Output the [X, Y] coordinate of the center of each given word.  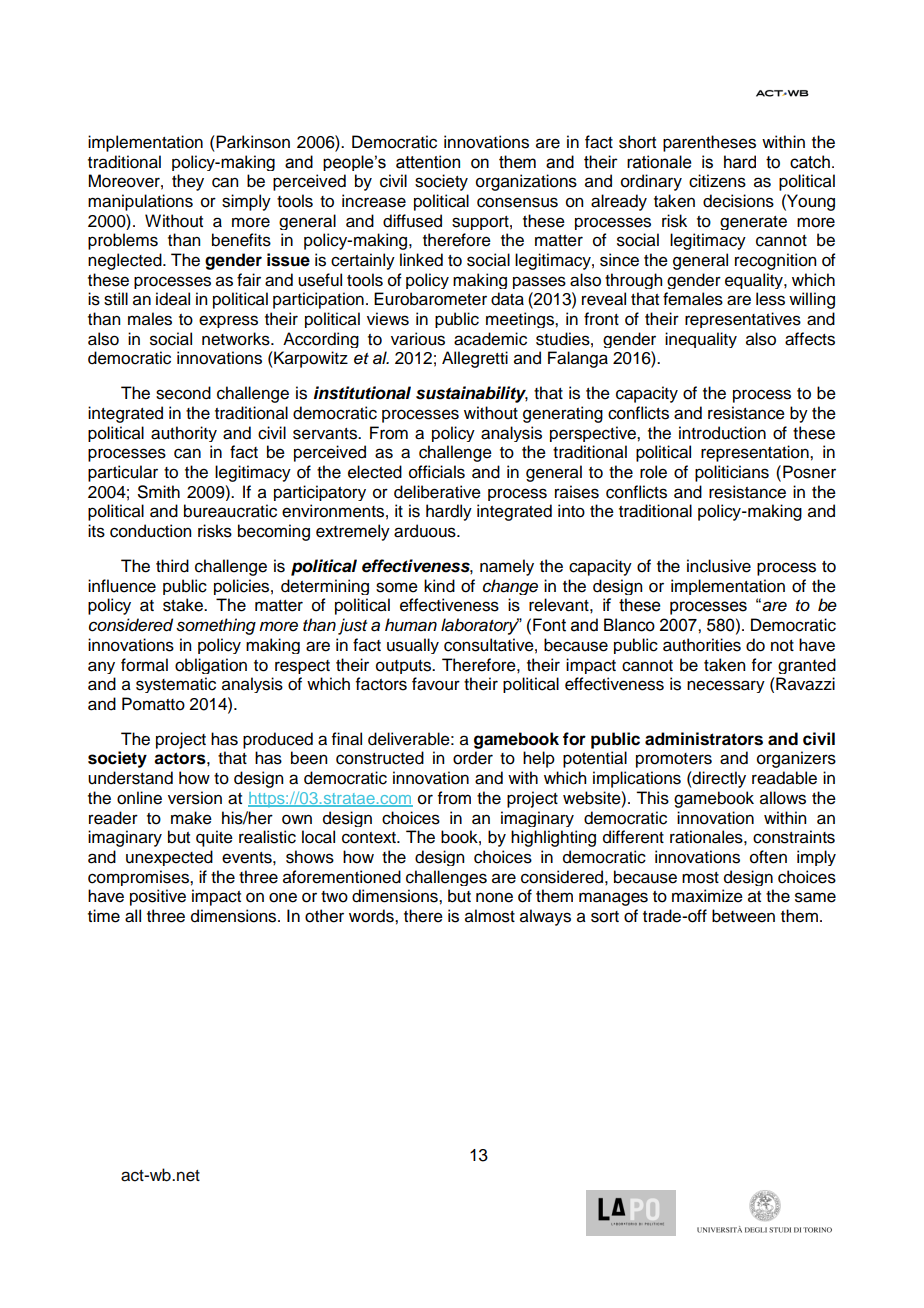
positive [158, 897]
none [494, 897]
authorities [702, 645]
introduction [722, 433]
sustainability [472, 394]
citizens [717, 181]
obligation [211, 666]
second [183, 393]
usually [413, 646]
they [188, 182]
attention [428, 162]
